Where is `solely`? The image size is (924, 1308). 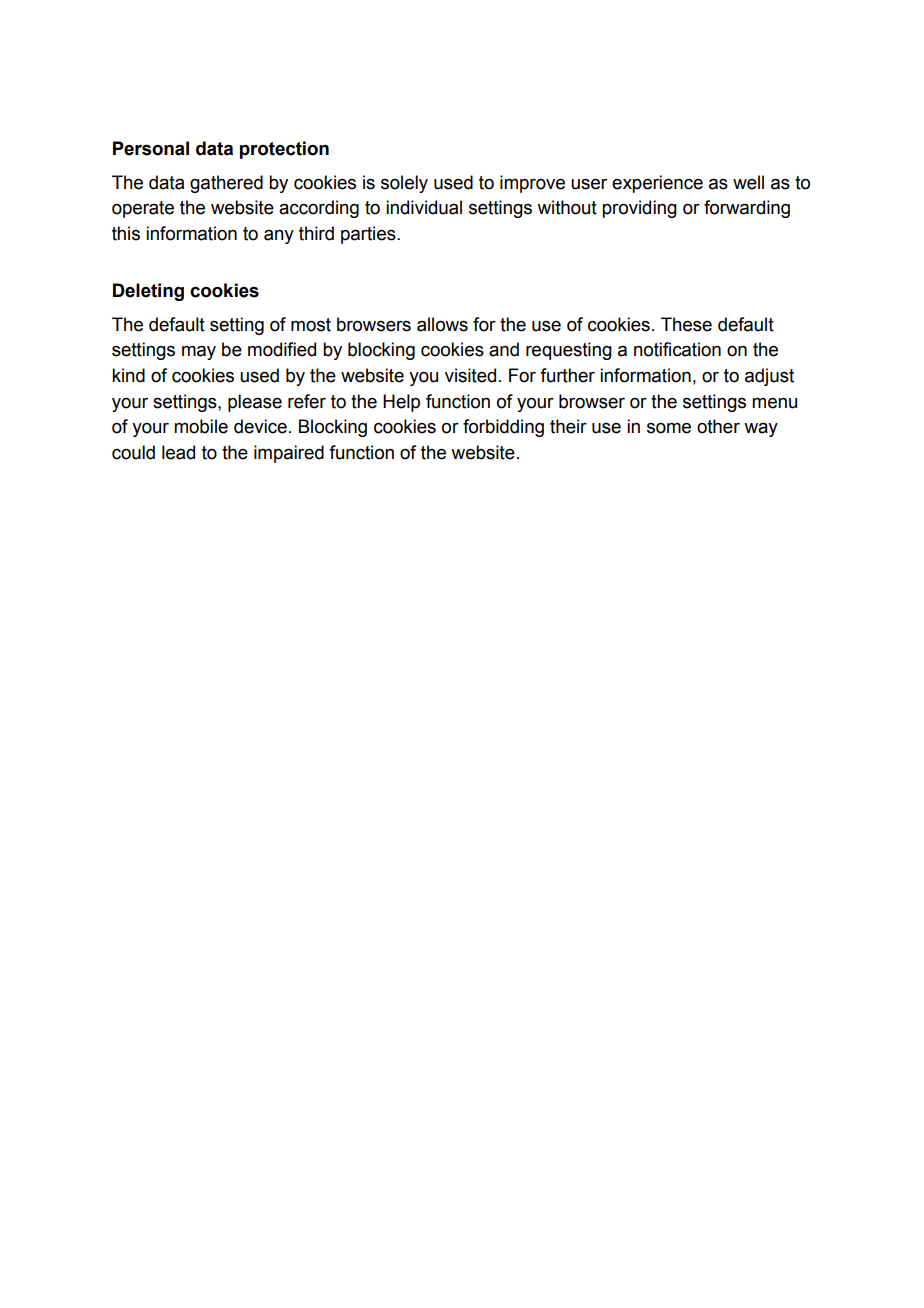
solely is located at coordinates (404, 184).
